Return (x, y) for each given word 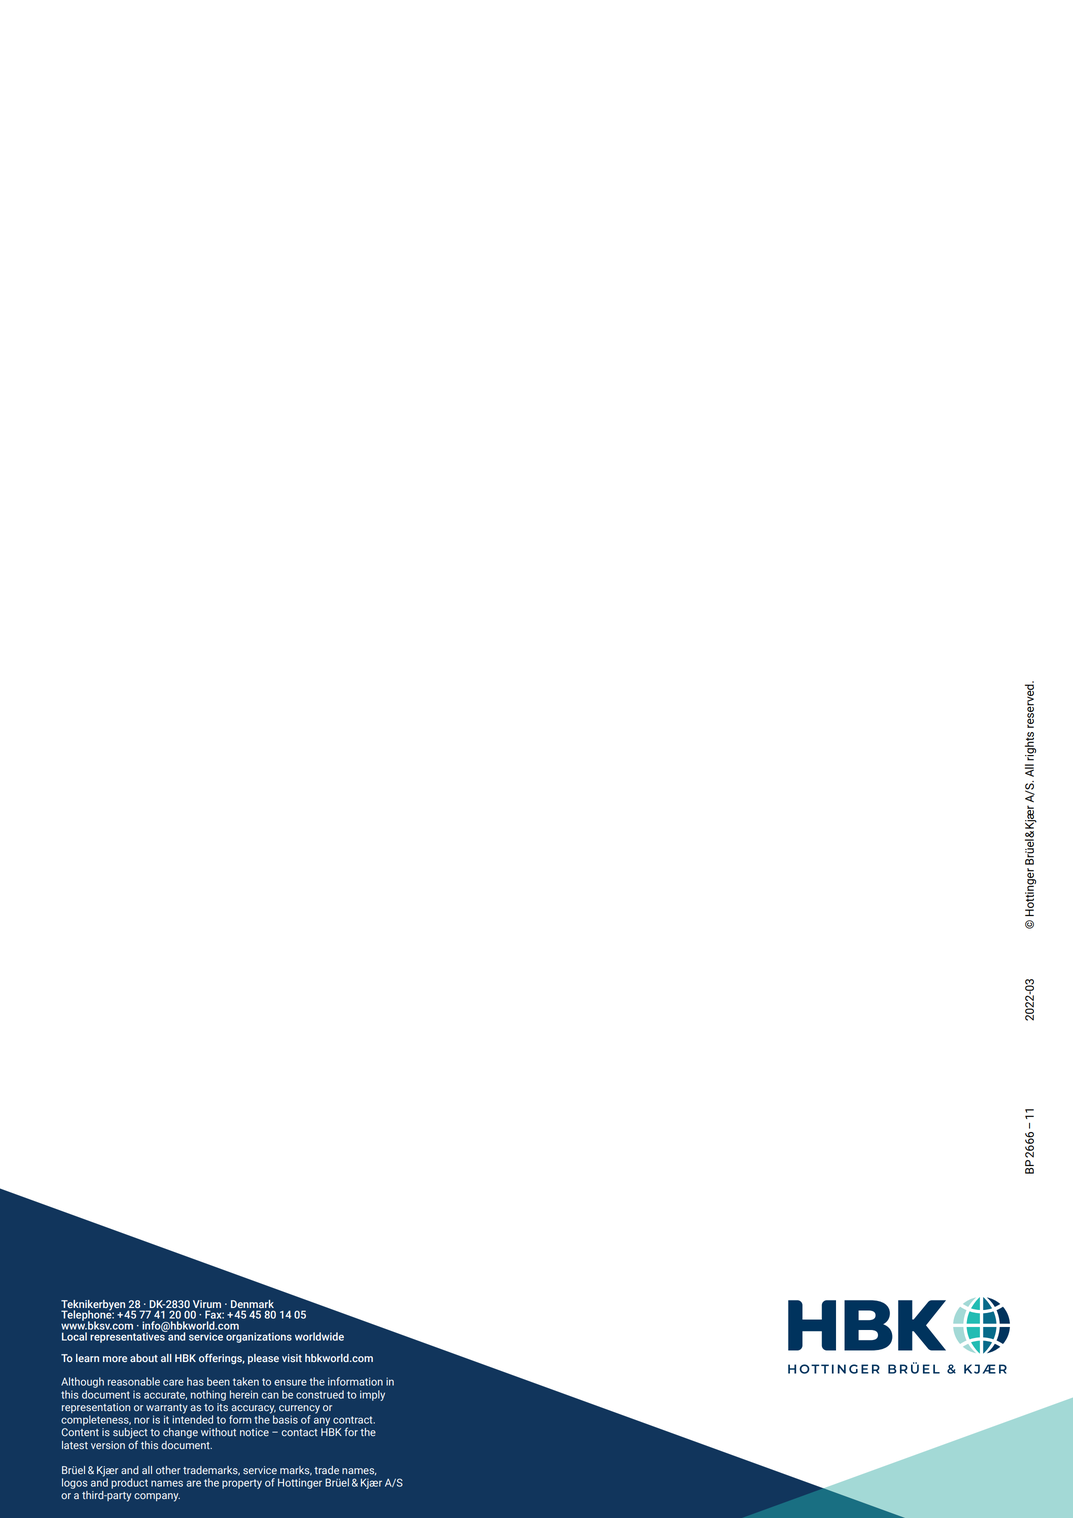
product (129, 1483)
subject (130, 1434)
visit (292, 1358)
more (115, 1359)
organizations (259, 1337)
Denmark (252, 1304)
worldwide (319, 1336)
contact (299, 1433)
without (218, 1432)
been (218, 1381)
